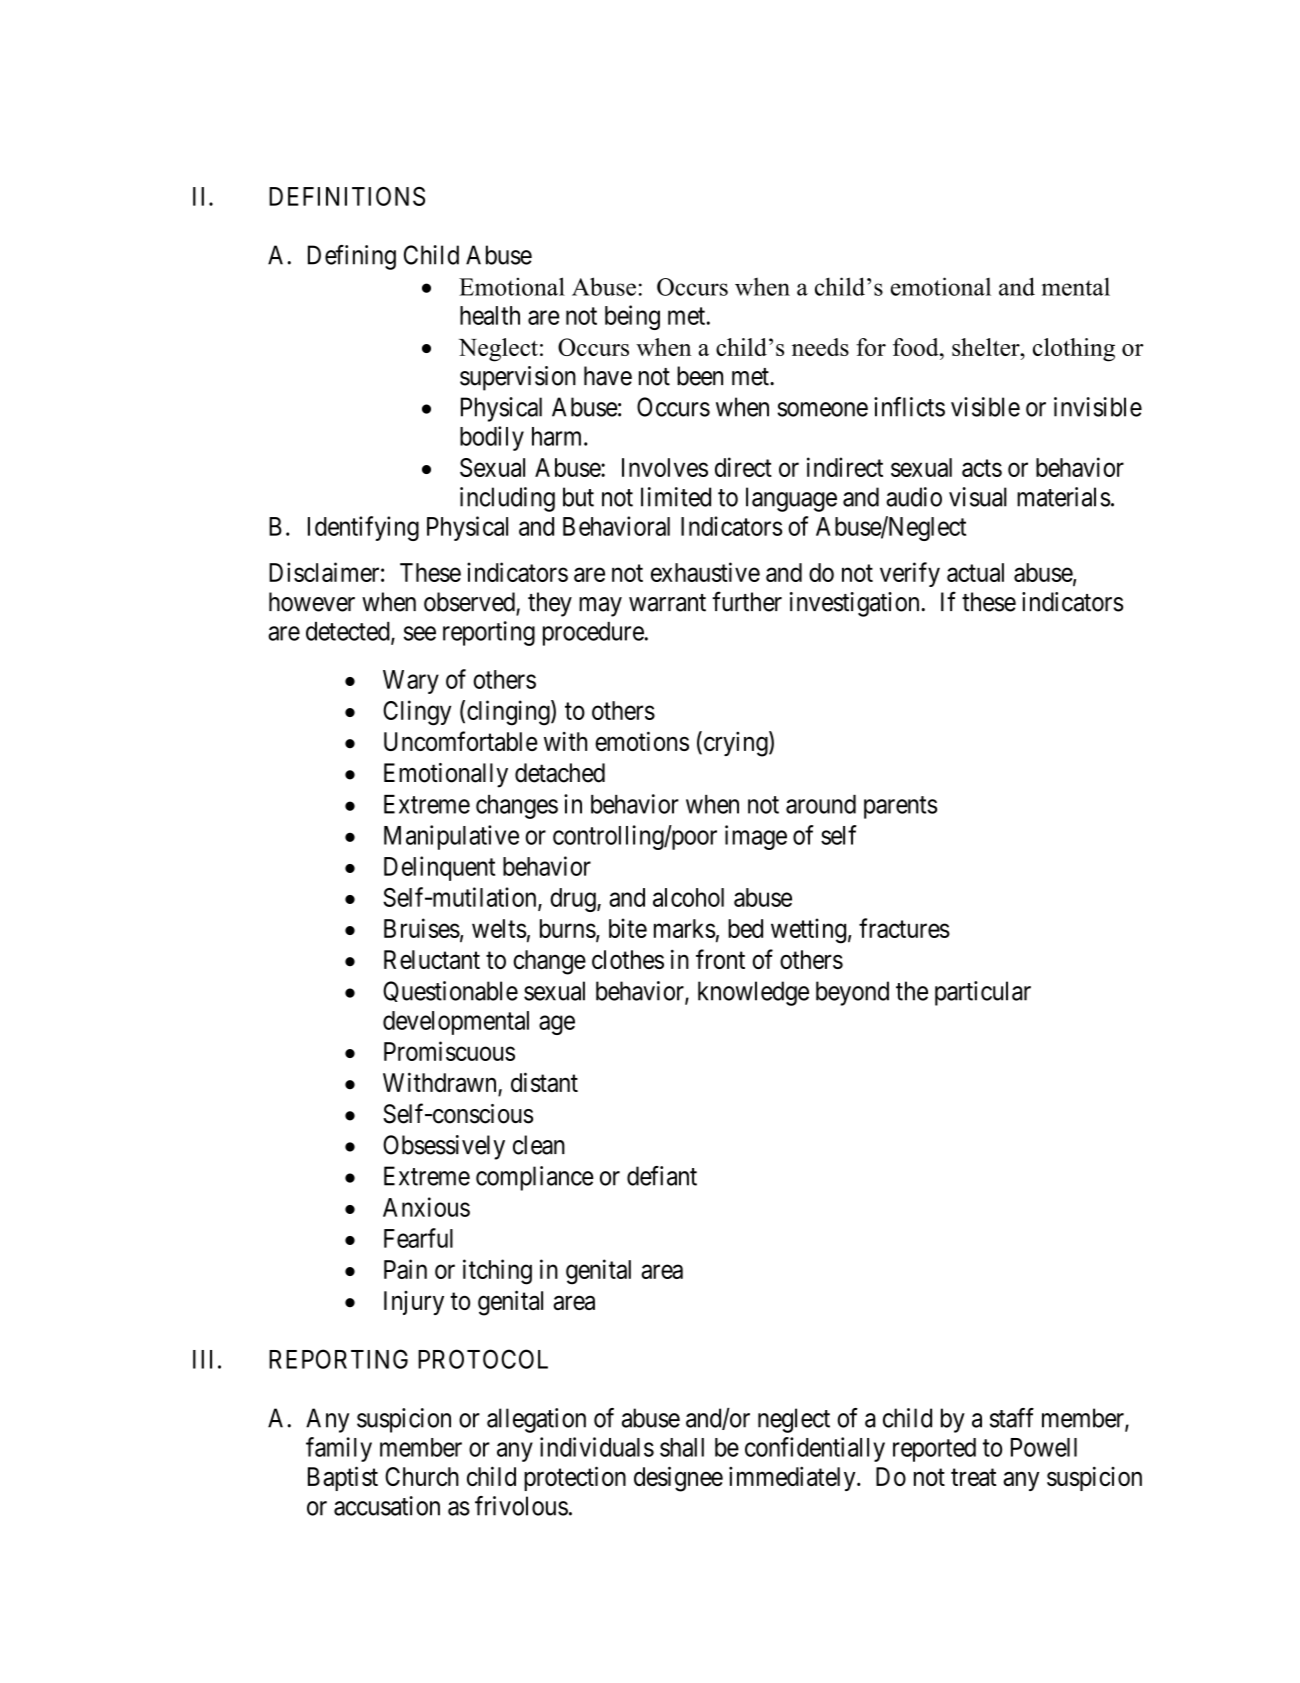 The height and width of the screenshot is (1683, 1300). What do you see at coordinates (974, 1477) in the screenshot?
I see `treat` at bounding box center [974, 1477].
